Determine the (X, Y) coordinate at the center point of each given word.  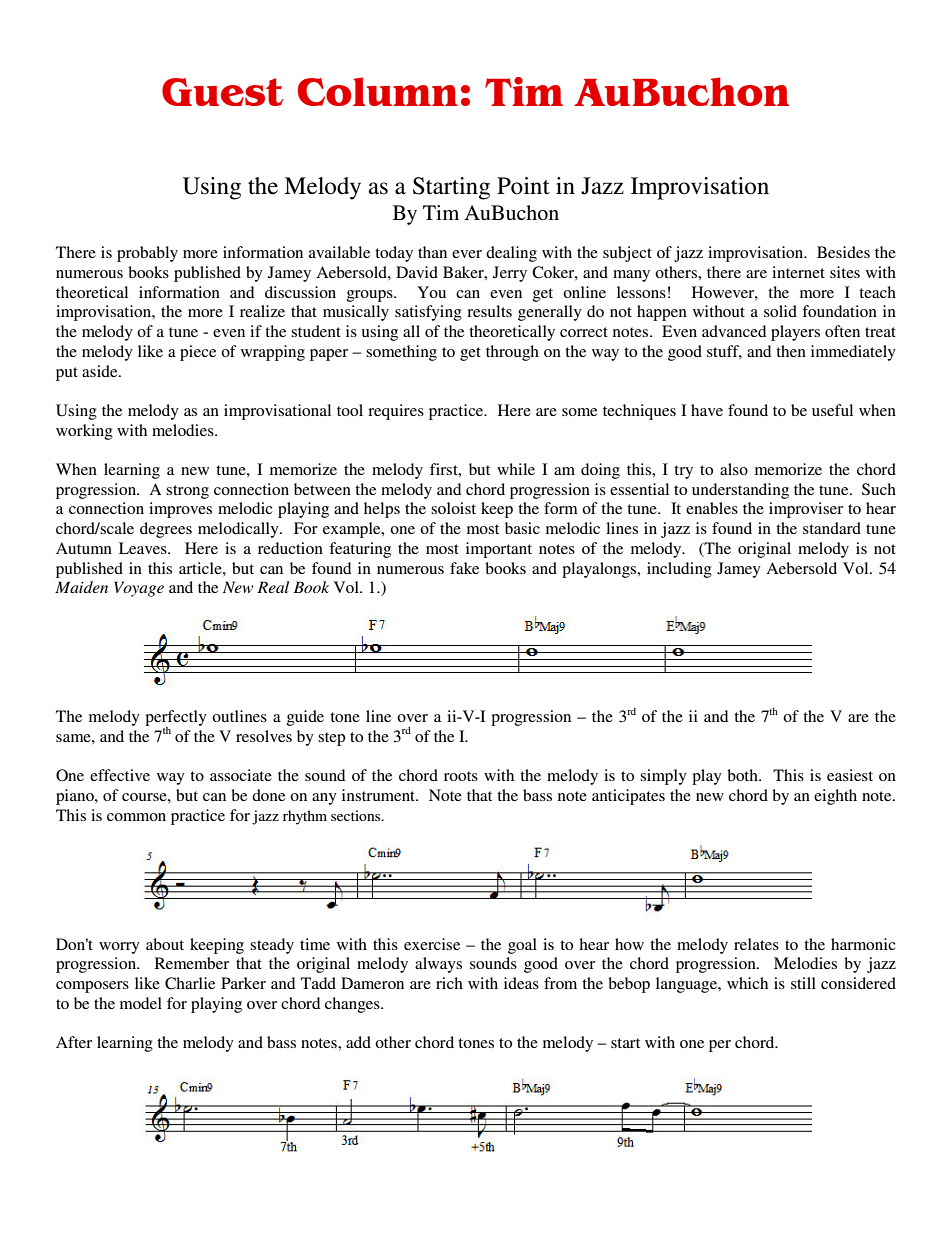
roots (461, 776)
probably (147, 254)
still (803, 983)
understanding (740, 491)
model (141, 1003)
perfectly (176, 719)
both (743, 775)
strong (187, 492)
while (516, 469)
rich (449, 983)
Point (523, 186)
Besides (843, 252)
